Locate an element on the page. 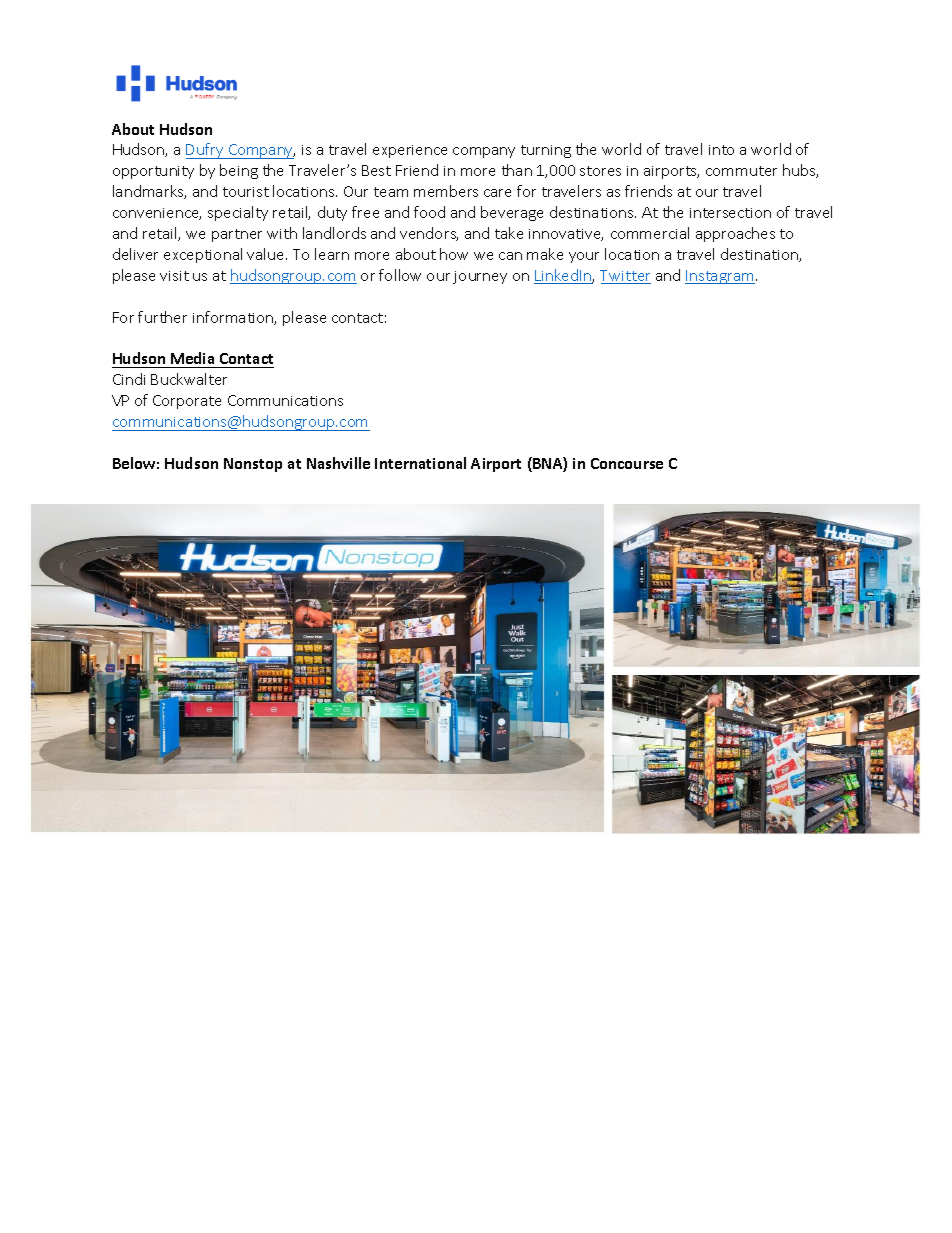 This image has width=952, height=1233. International is located at coordinates (420, 463).
